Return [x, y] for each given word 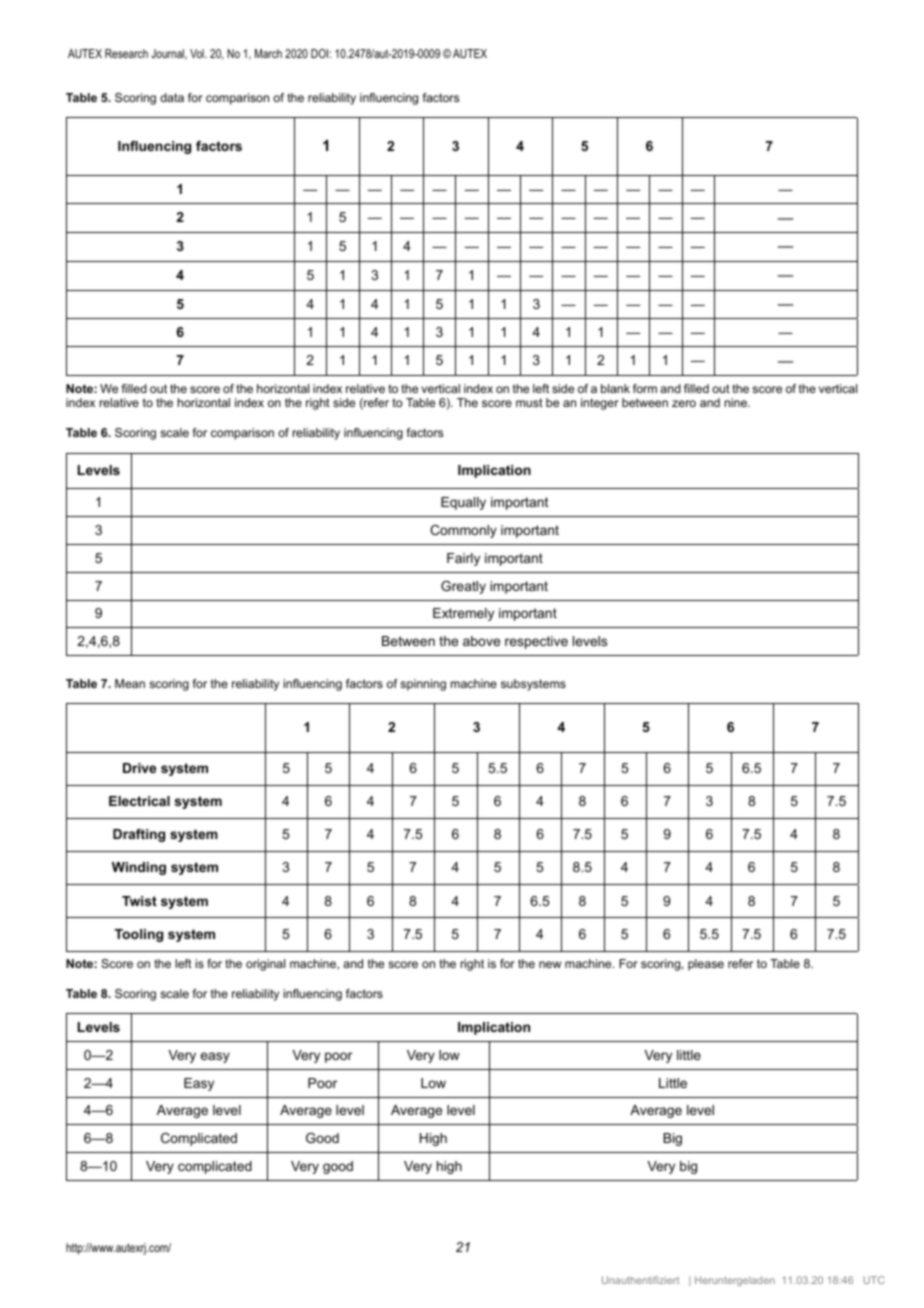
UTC [873, 1280]
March [268, 53]
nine [737, 402]
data [172, 97]
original [265, 965]
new [550, 964]
